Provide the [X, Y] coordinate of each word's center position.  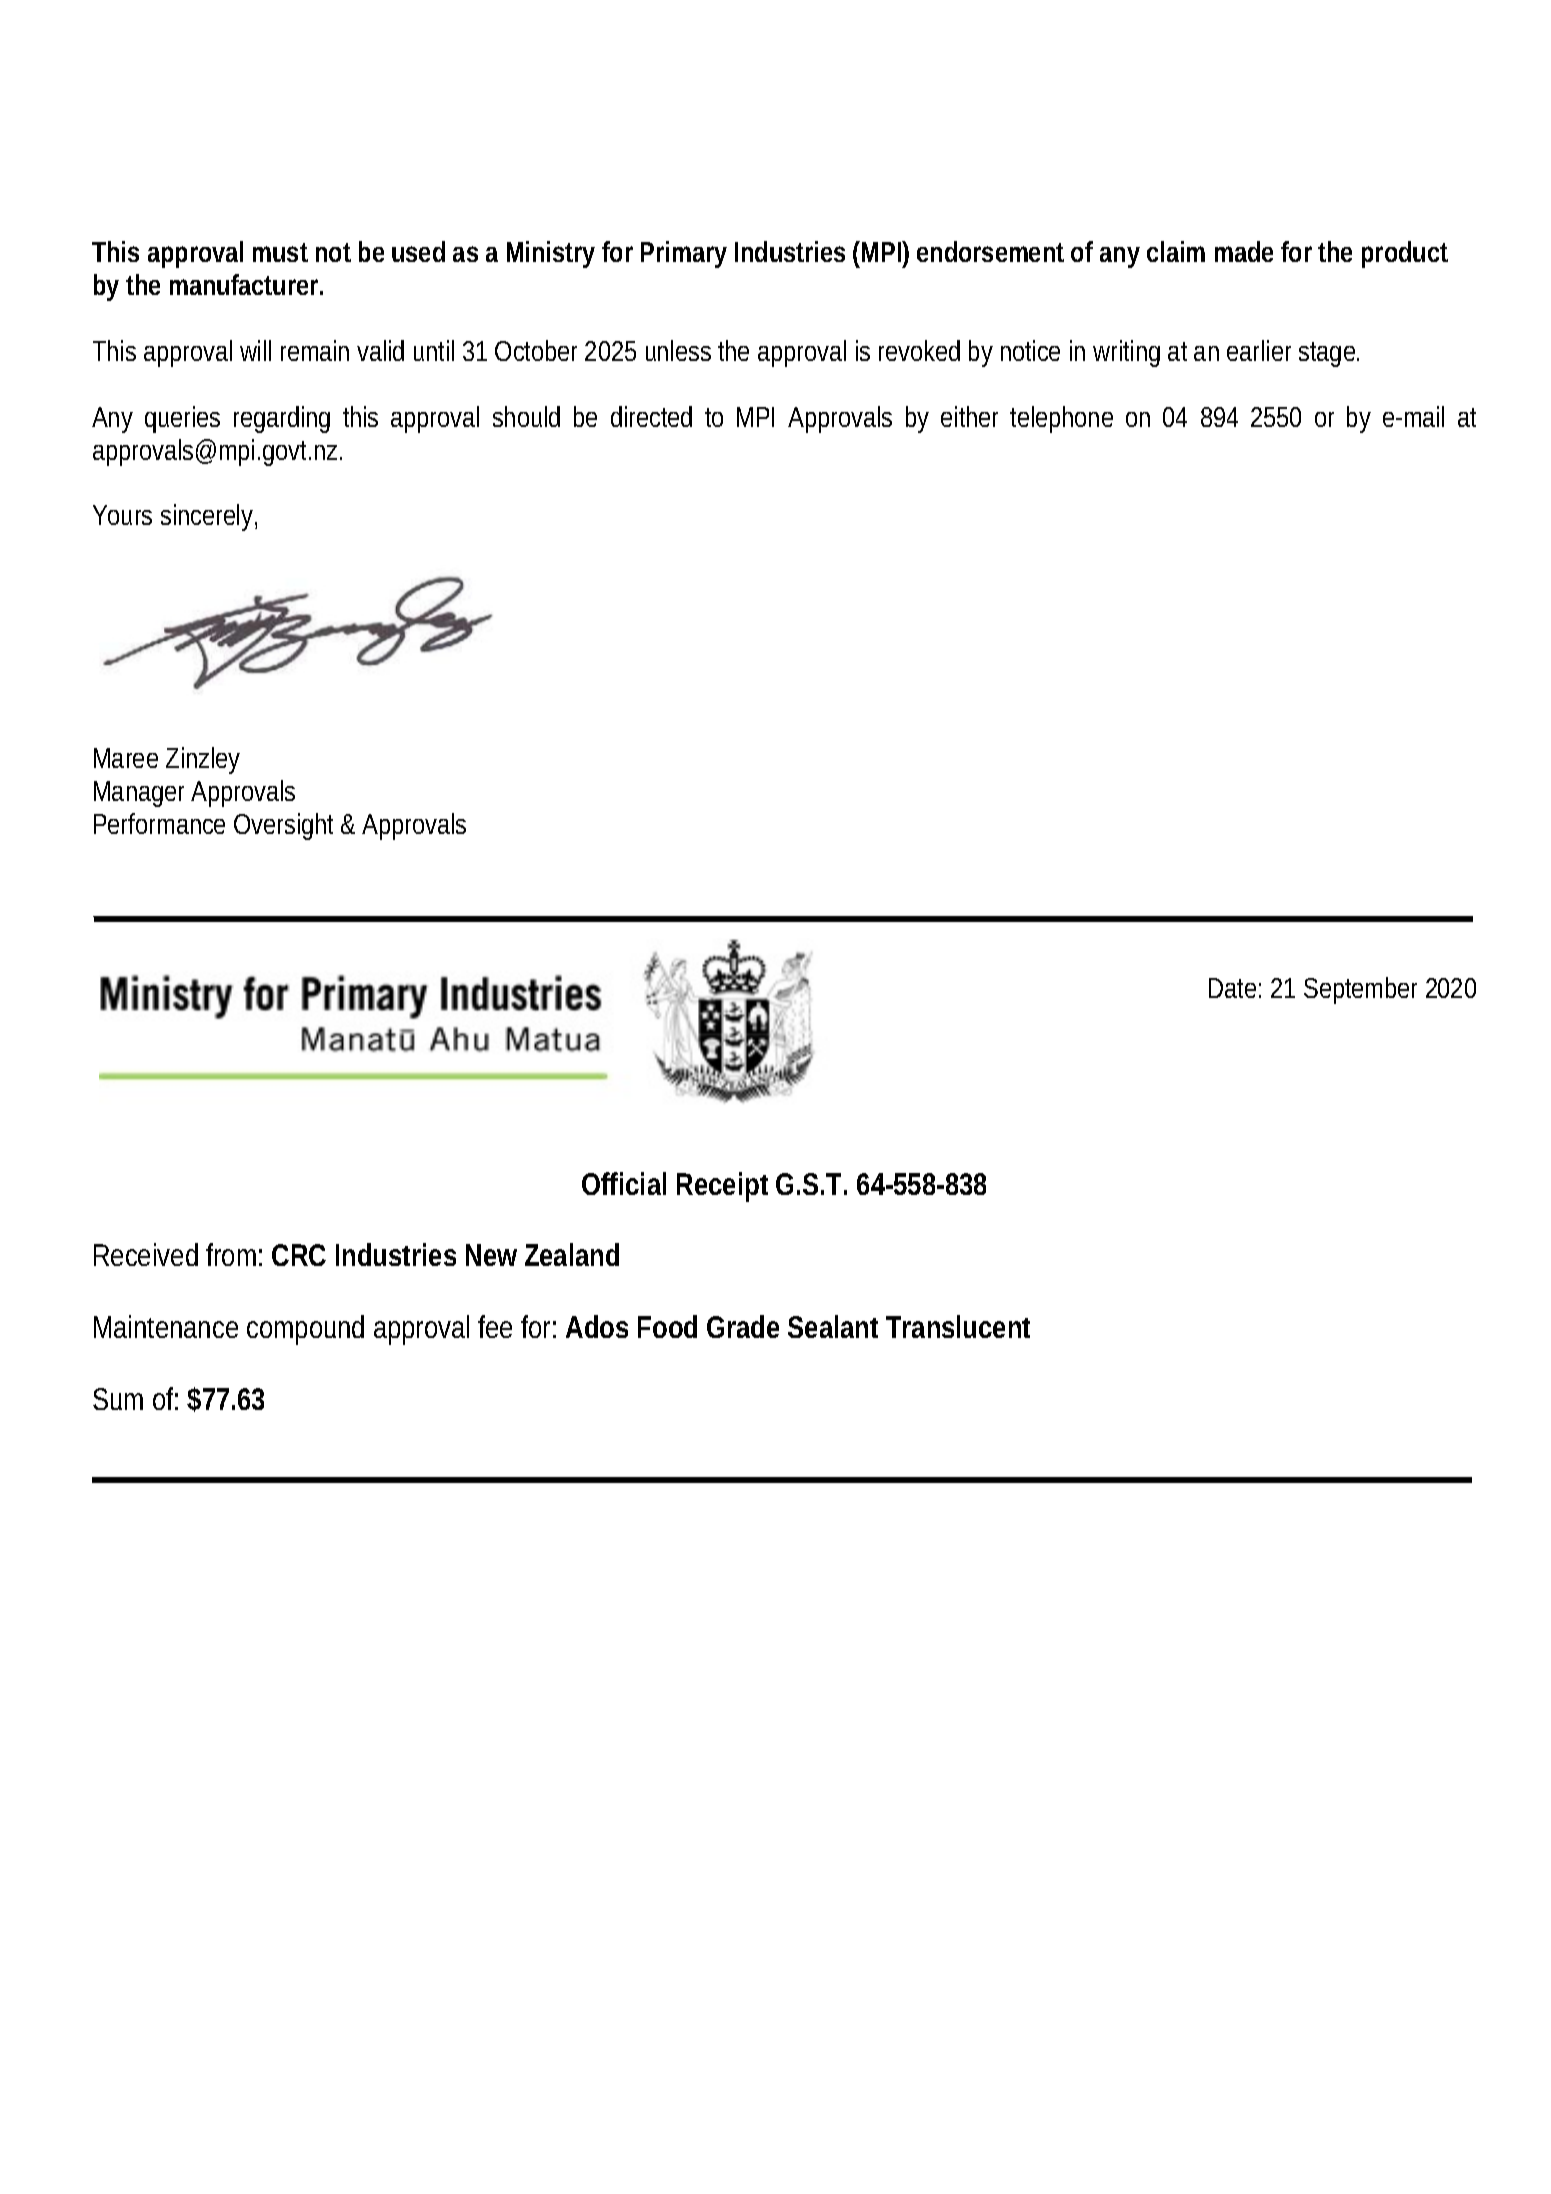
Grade [743, 1326]
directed [651, 416]
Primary [684, 254]
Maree [126, 758]
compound [305, 1330]
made [1244, 251]
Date [1235, 988]
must [280, 252]
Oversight [283, 826]
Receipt [722, 1187]
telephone [1061, 419]
